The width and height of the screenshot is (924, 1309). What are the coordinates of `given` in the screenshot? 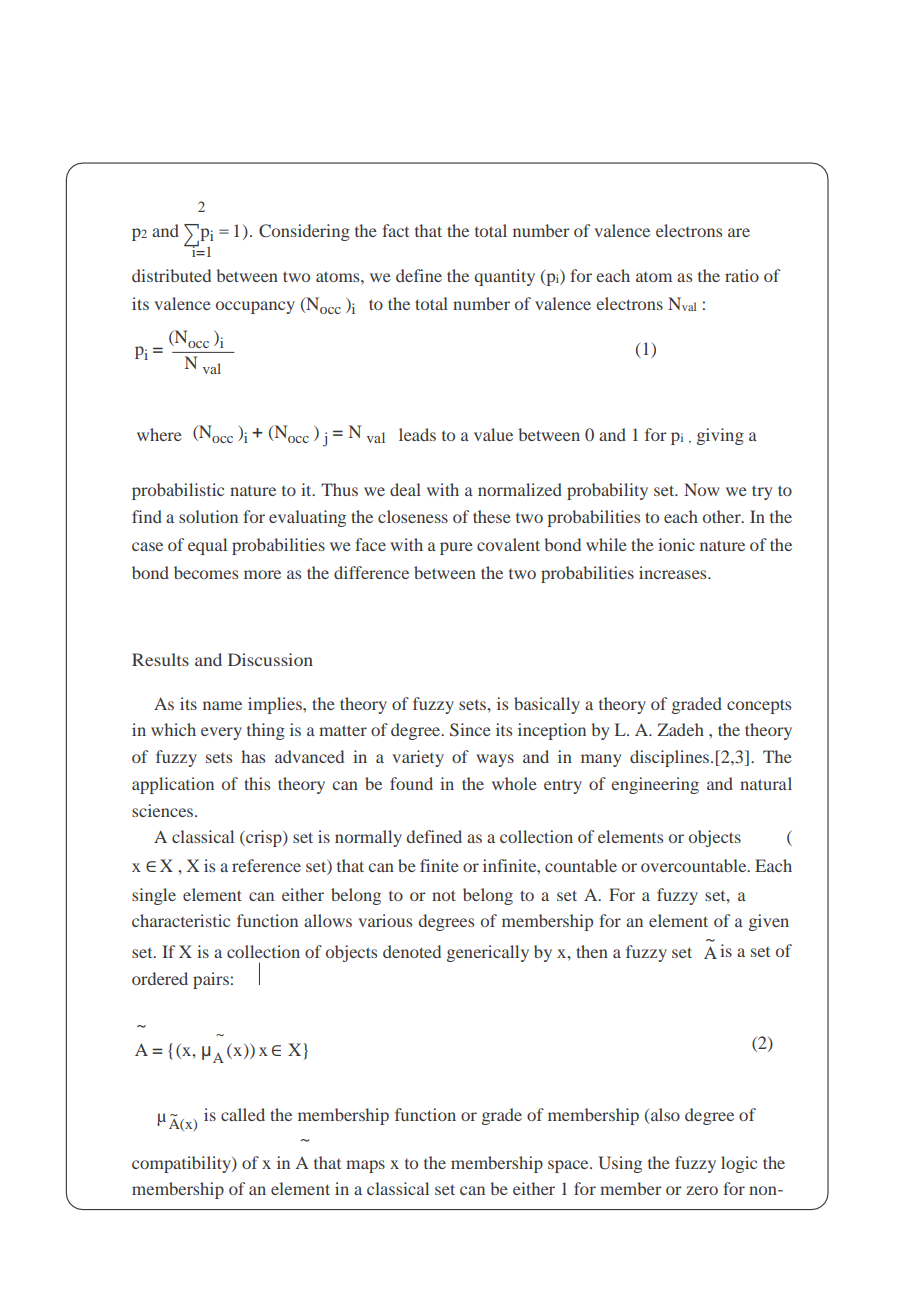 It's located at (769, 922).
